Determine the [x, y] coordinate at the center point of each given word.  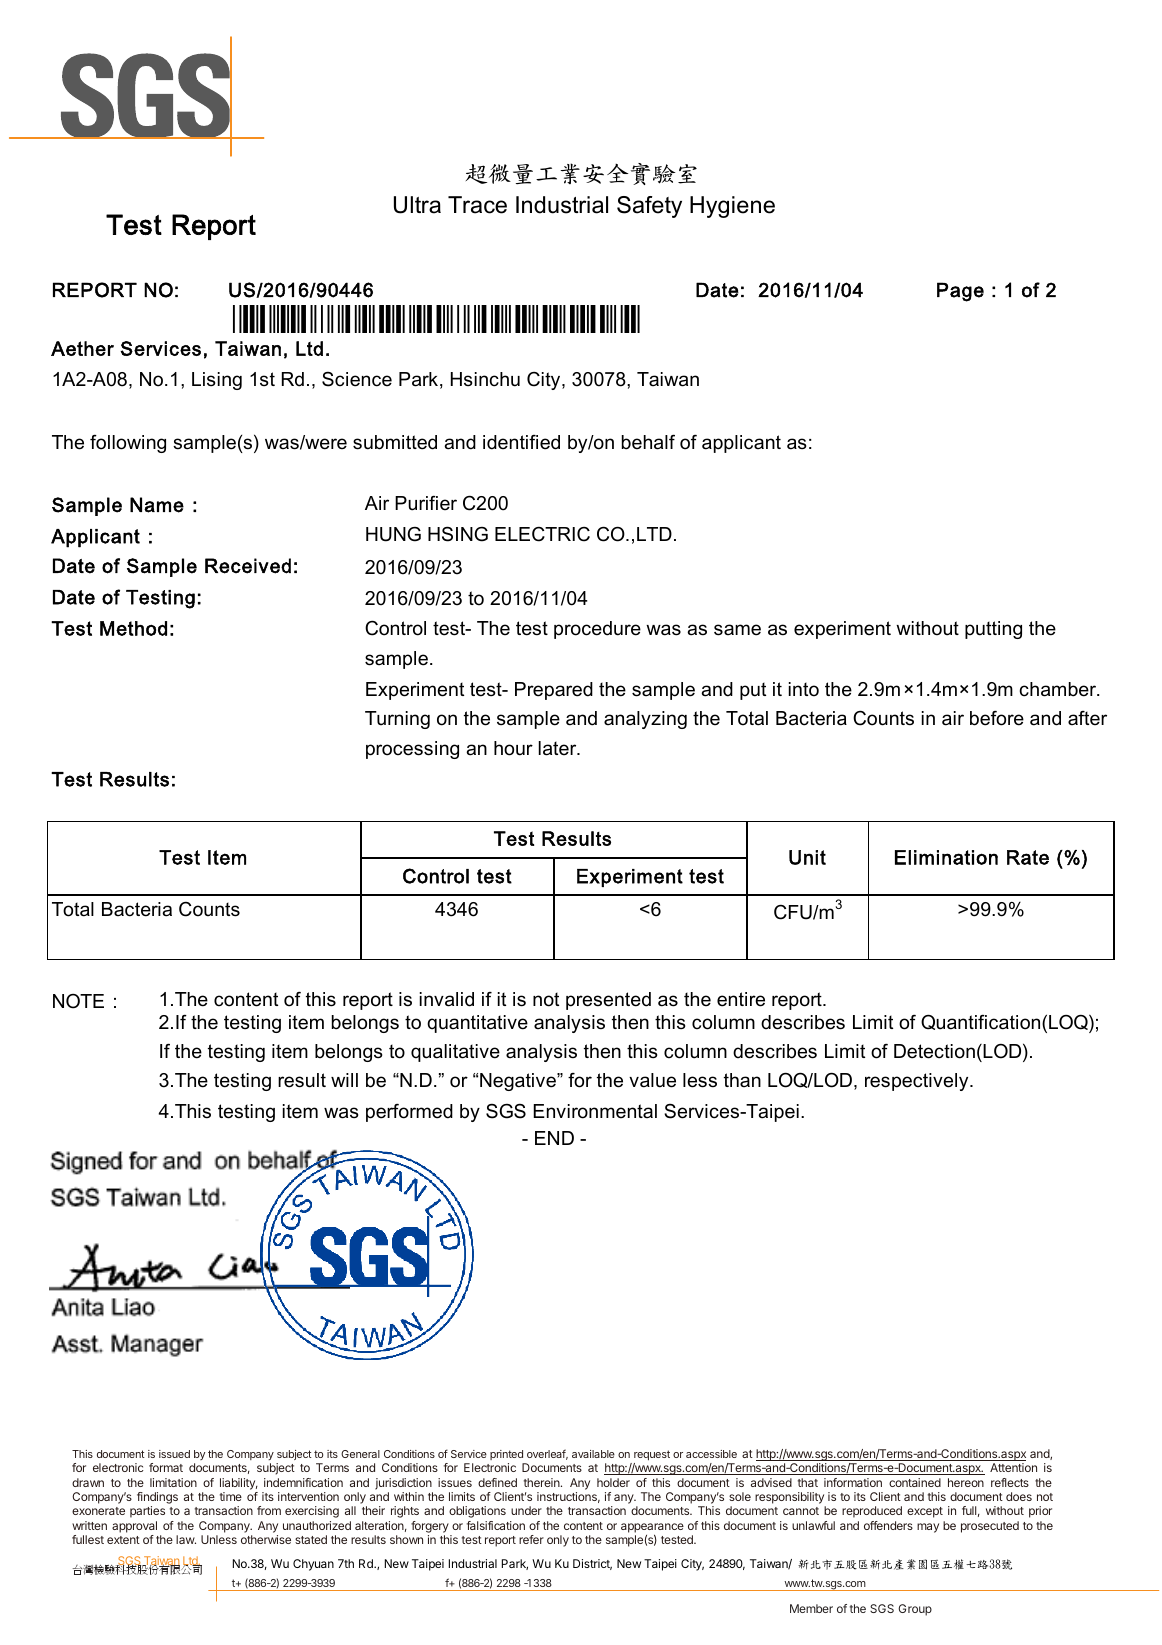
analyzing [645, 720]
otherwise [266, 1539]
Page [960, 292]
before [997, 718]
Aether [82, 348]
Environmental [595, 1111]
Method [133, 628]
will [344, 1080]
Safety [649, 207]
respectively [918, 1082]
